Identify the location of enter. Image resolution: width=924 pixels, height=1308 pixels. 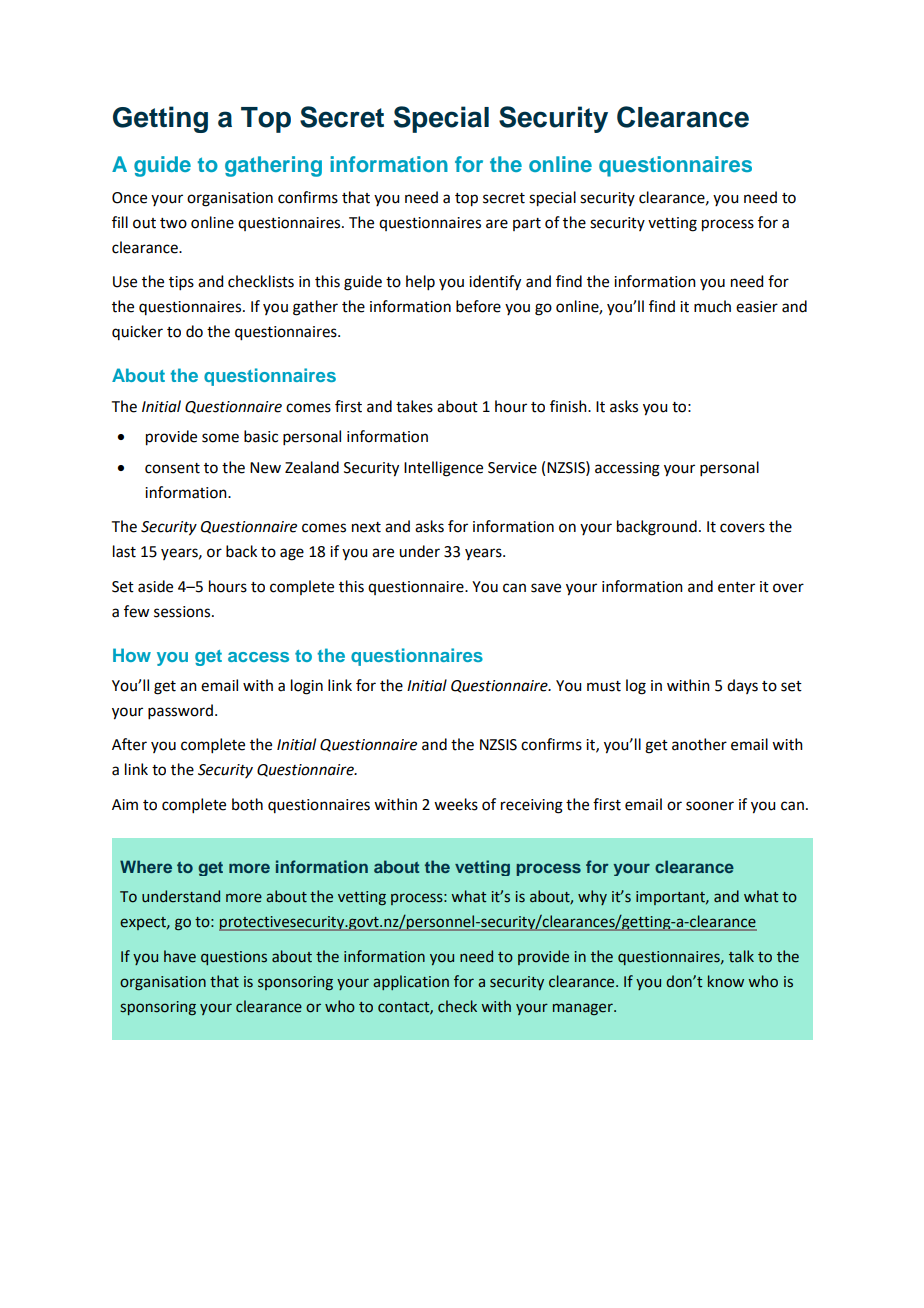
(736, 587).
